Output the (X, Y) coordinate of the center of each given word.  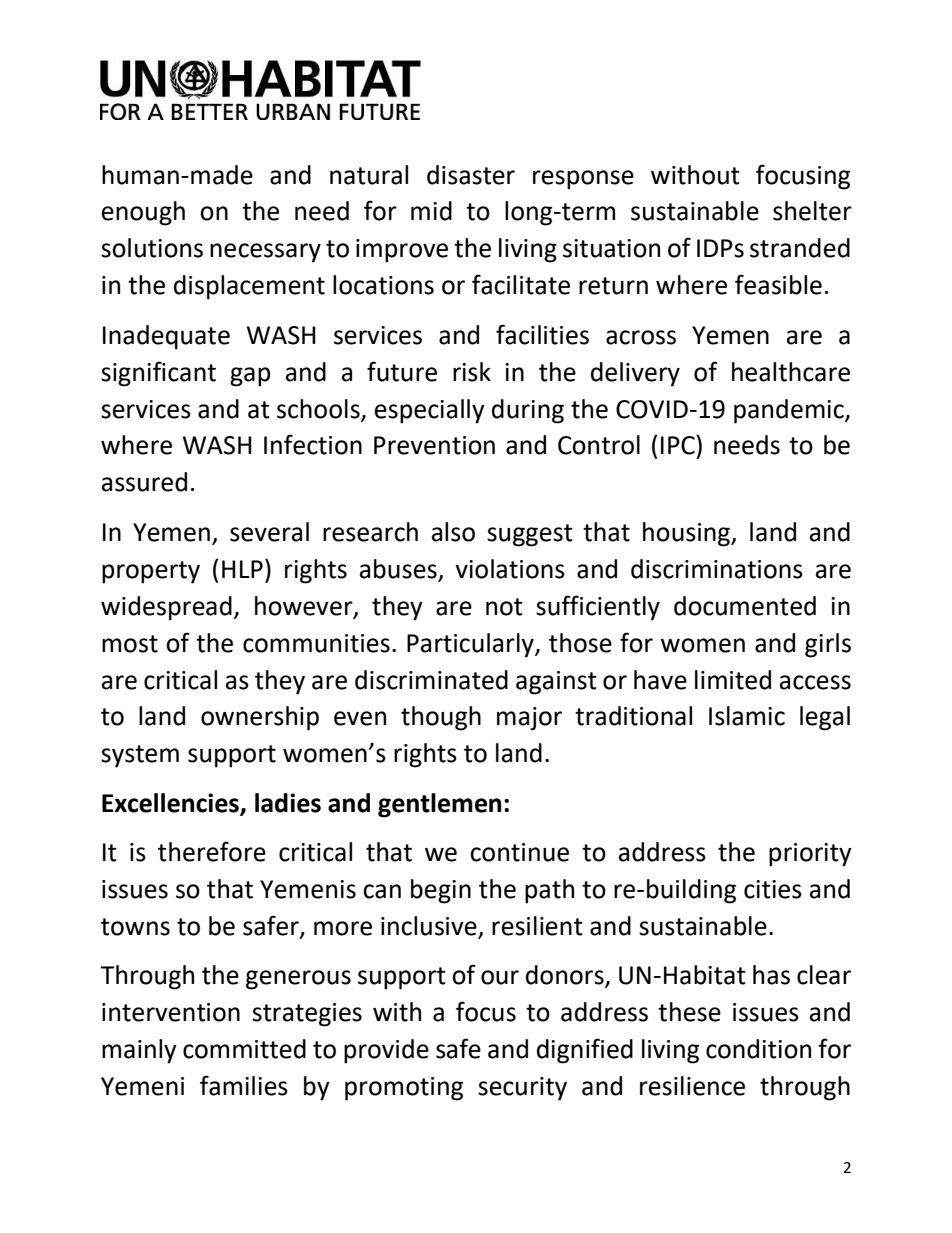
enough (143, 213)
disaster (471, 175)
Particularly (471, 645)
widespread (166, 608)
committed (244, 1049)
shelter (812, 211)
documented (745, 606)
